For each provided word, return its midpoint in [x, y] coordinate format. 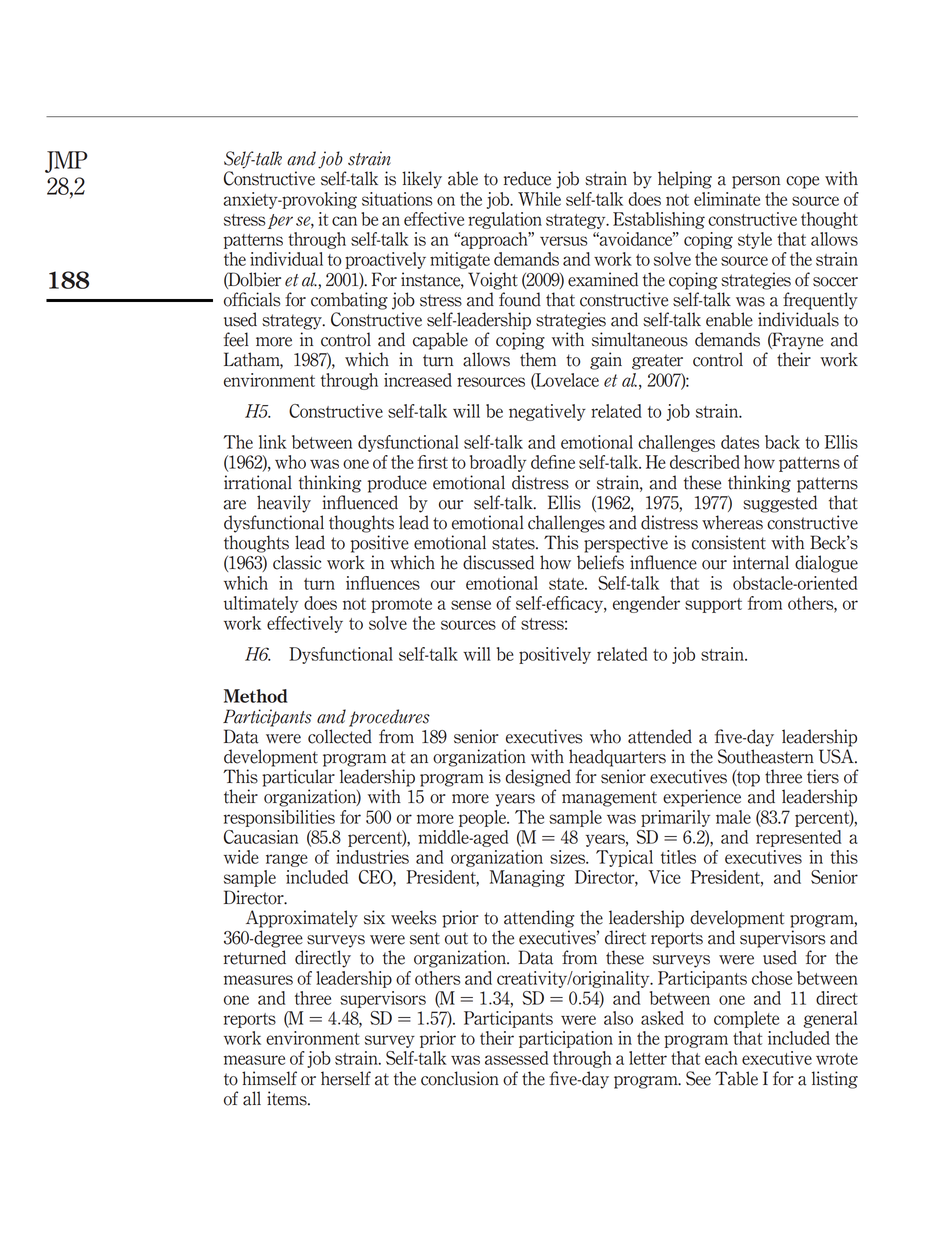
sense [471, 605]
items [288, 1098]
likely [422, 180]
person [756, 182]
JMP [66, 162]
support [713, 605]
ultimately [261, 604]
